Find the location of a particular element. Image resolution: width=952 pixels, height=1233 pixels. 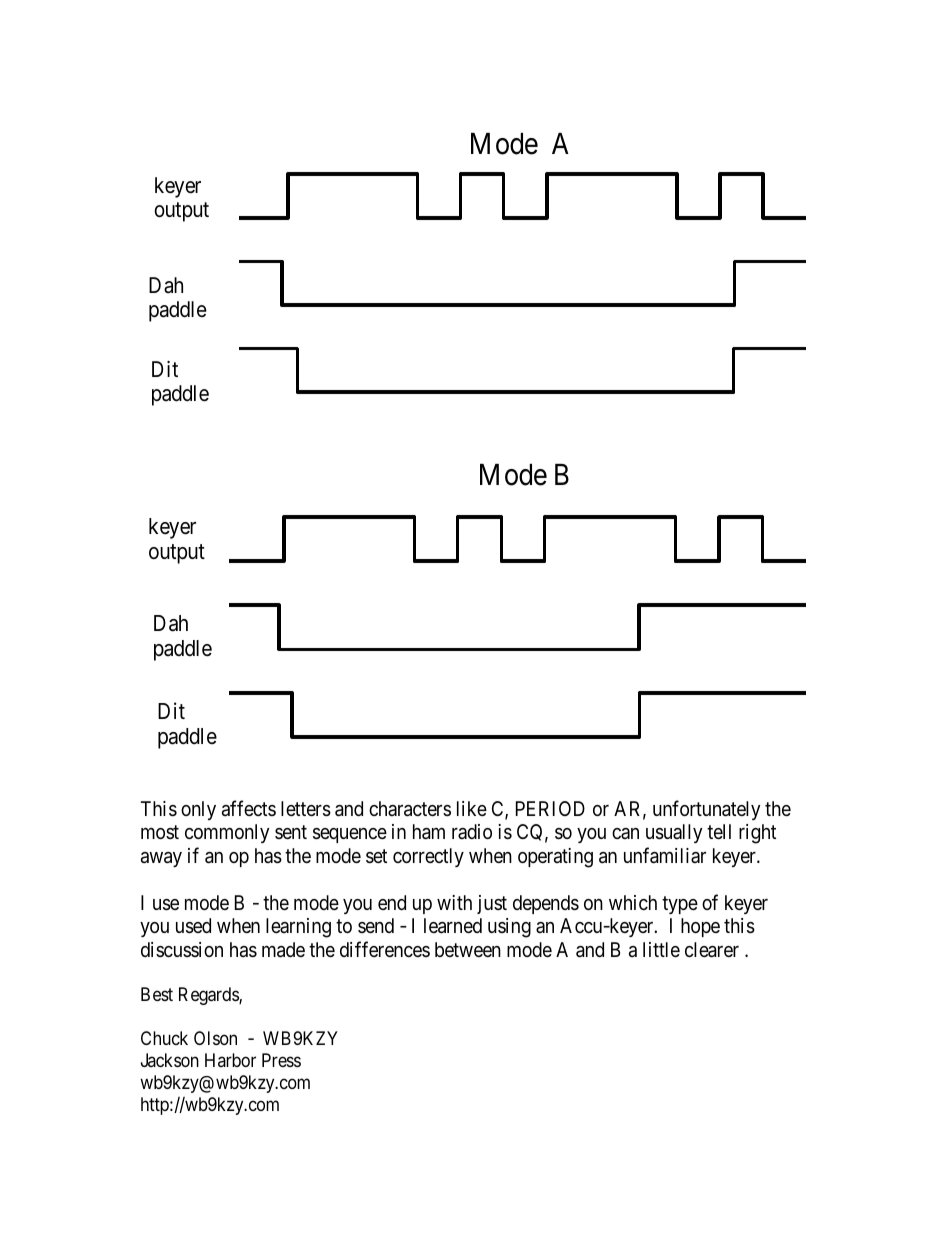

between is located at coordinates (468, 949).
